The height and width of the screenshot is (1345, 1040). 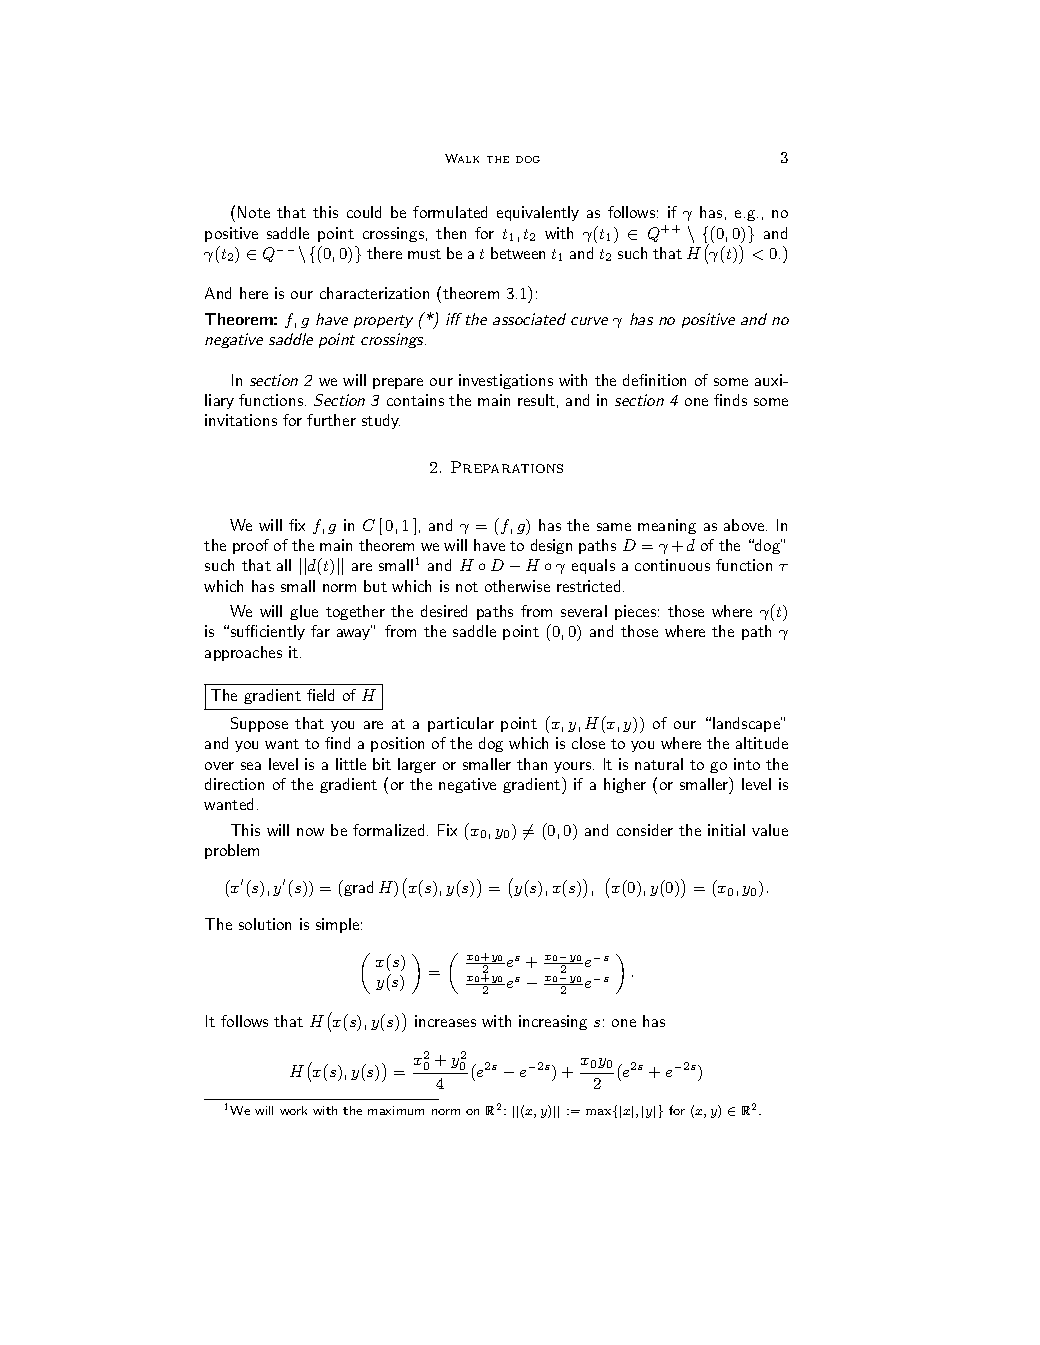 I want to click on continuous, so click(x=672, y=565).
